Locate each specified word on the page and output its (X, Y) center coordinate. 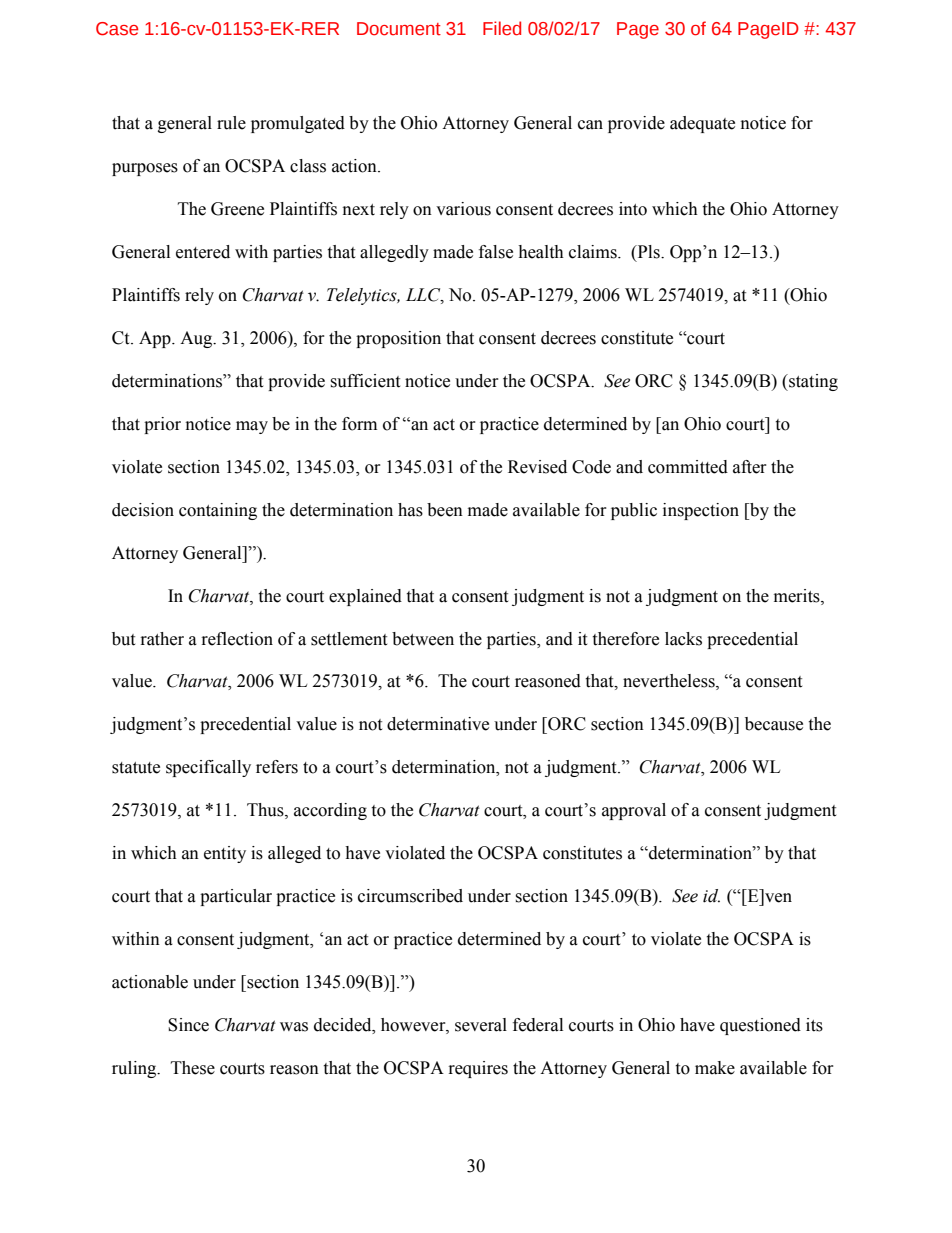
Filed (502, 28)
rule (231, 123)
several (481, 1025)
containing (218, 511)
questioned (760, 1026)
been (445, 510)
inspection (701, 511)
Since (188, 1025)
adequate (702, 124)
